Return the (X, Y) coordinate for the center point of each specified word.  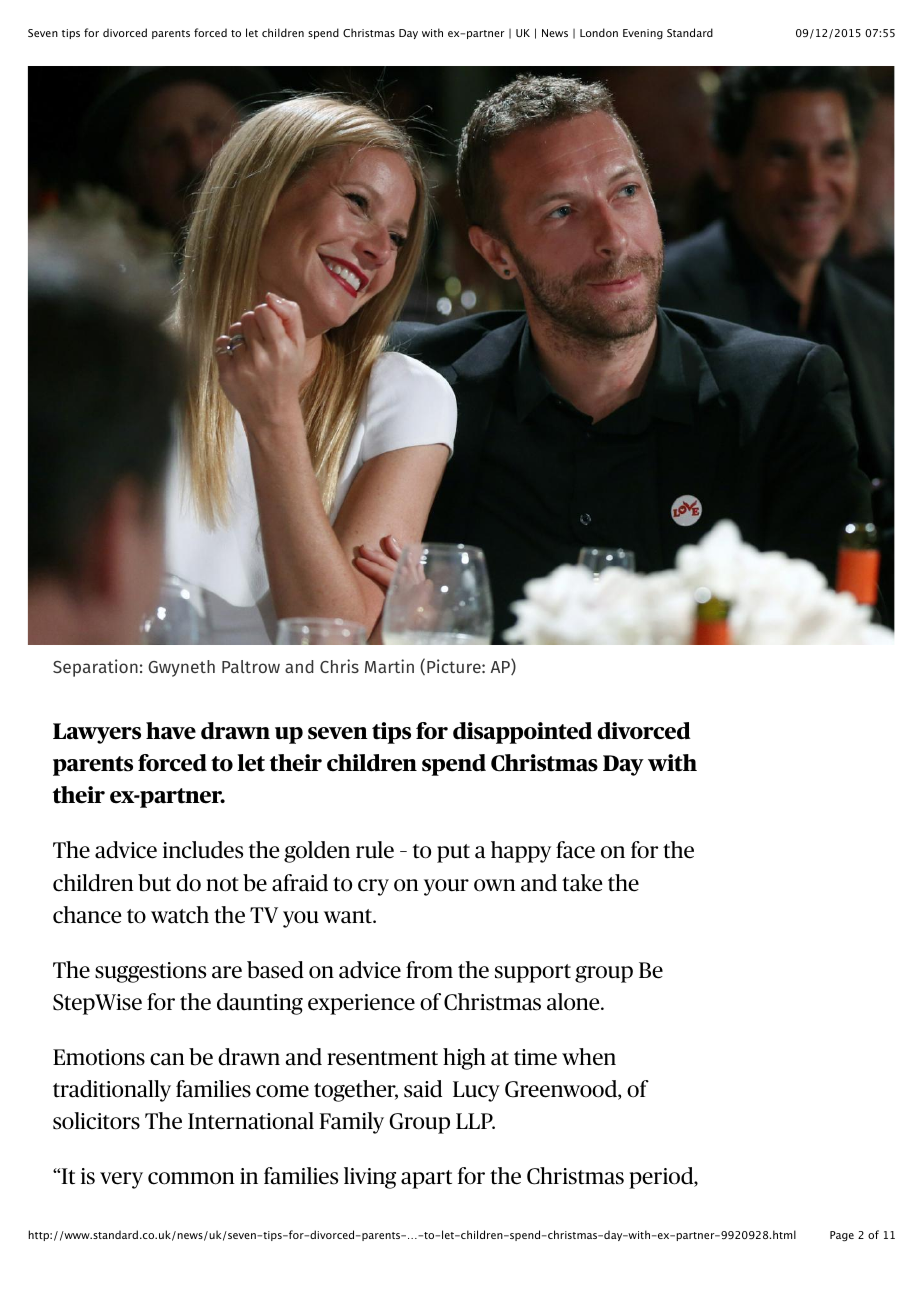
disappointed (522, 733)
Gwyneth (181, 668)
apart (426, 1179)
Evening (643, 34)
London (599, 32)
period (662, 1178)
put (453, 853)
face (575, 850)
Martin (389, 666)
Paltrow (251, 666)
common (191, 1178)
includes (203, 850)
